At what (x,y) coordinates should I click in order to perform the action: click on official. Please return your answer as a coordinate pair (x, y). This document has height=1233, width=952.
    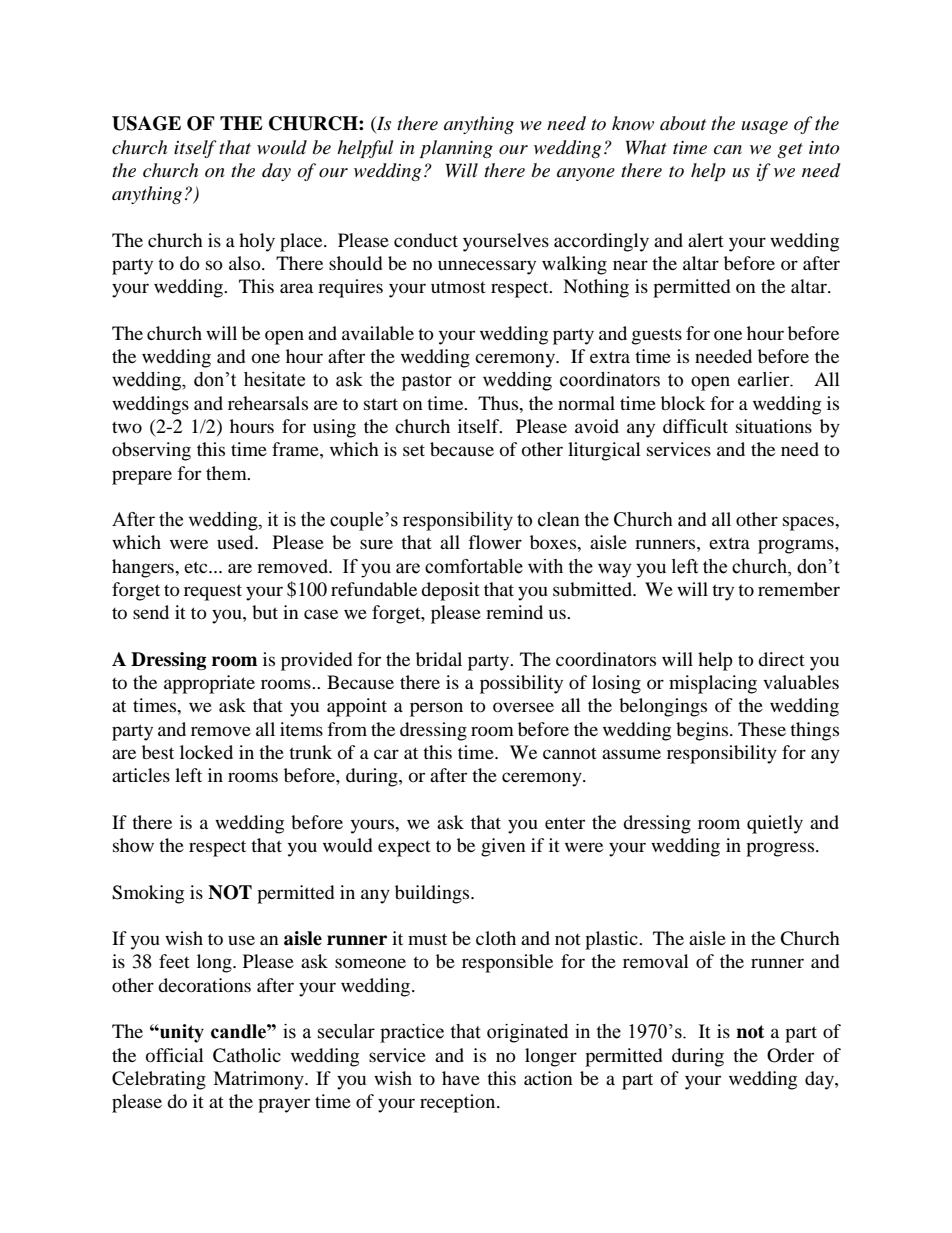
    Looking at the image, I should click on (175, 1055).
